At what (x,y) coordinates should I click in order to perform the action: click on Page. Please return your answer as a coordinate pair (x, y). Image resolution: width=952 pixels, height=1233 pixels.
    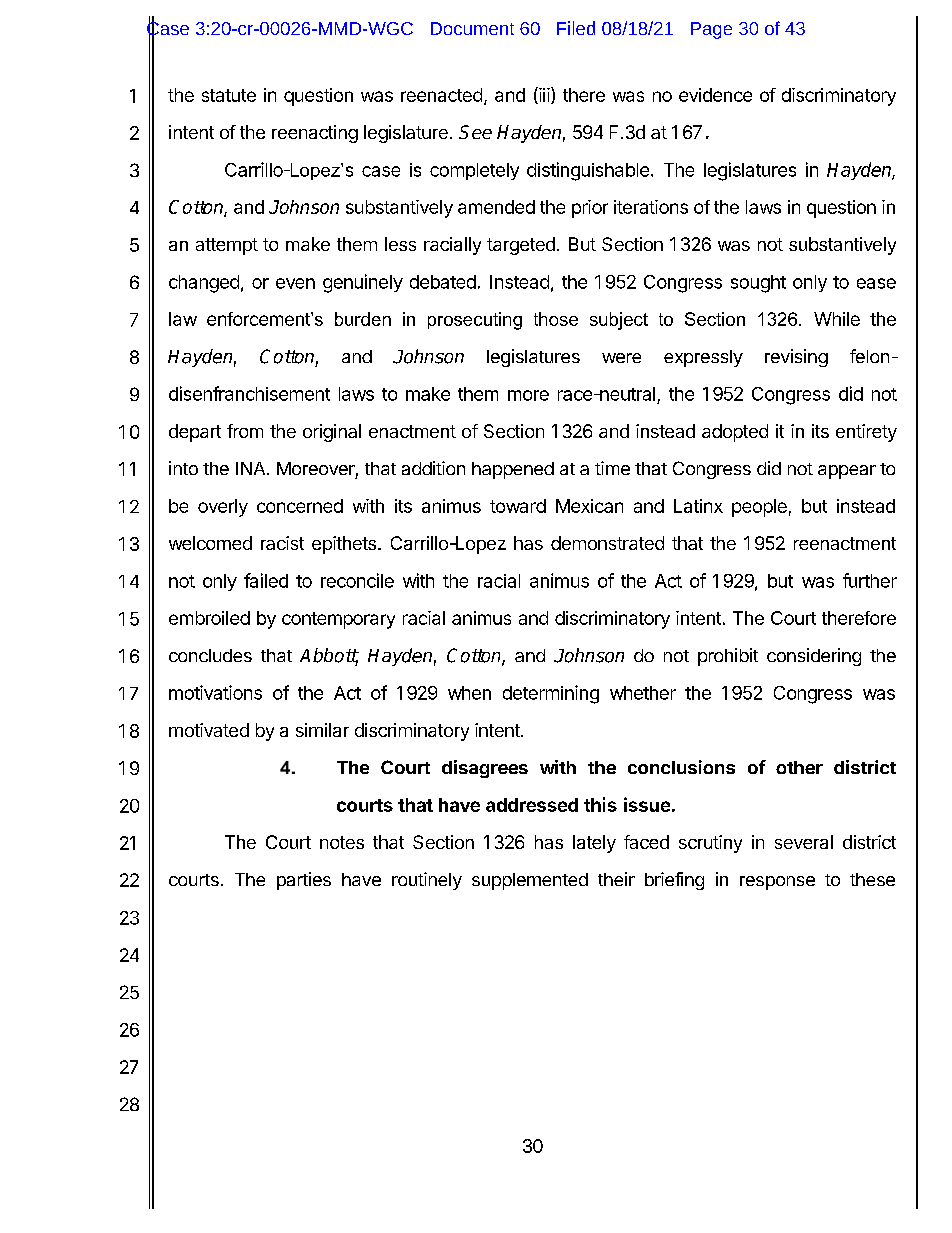
    Looking at the image, I should click on (711, 30).
